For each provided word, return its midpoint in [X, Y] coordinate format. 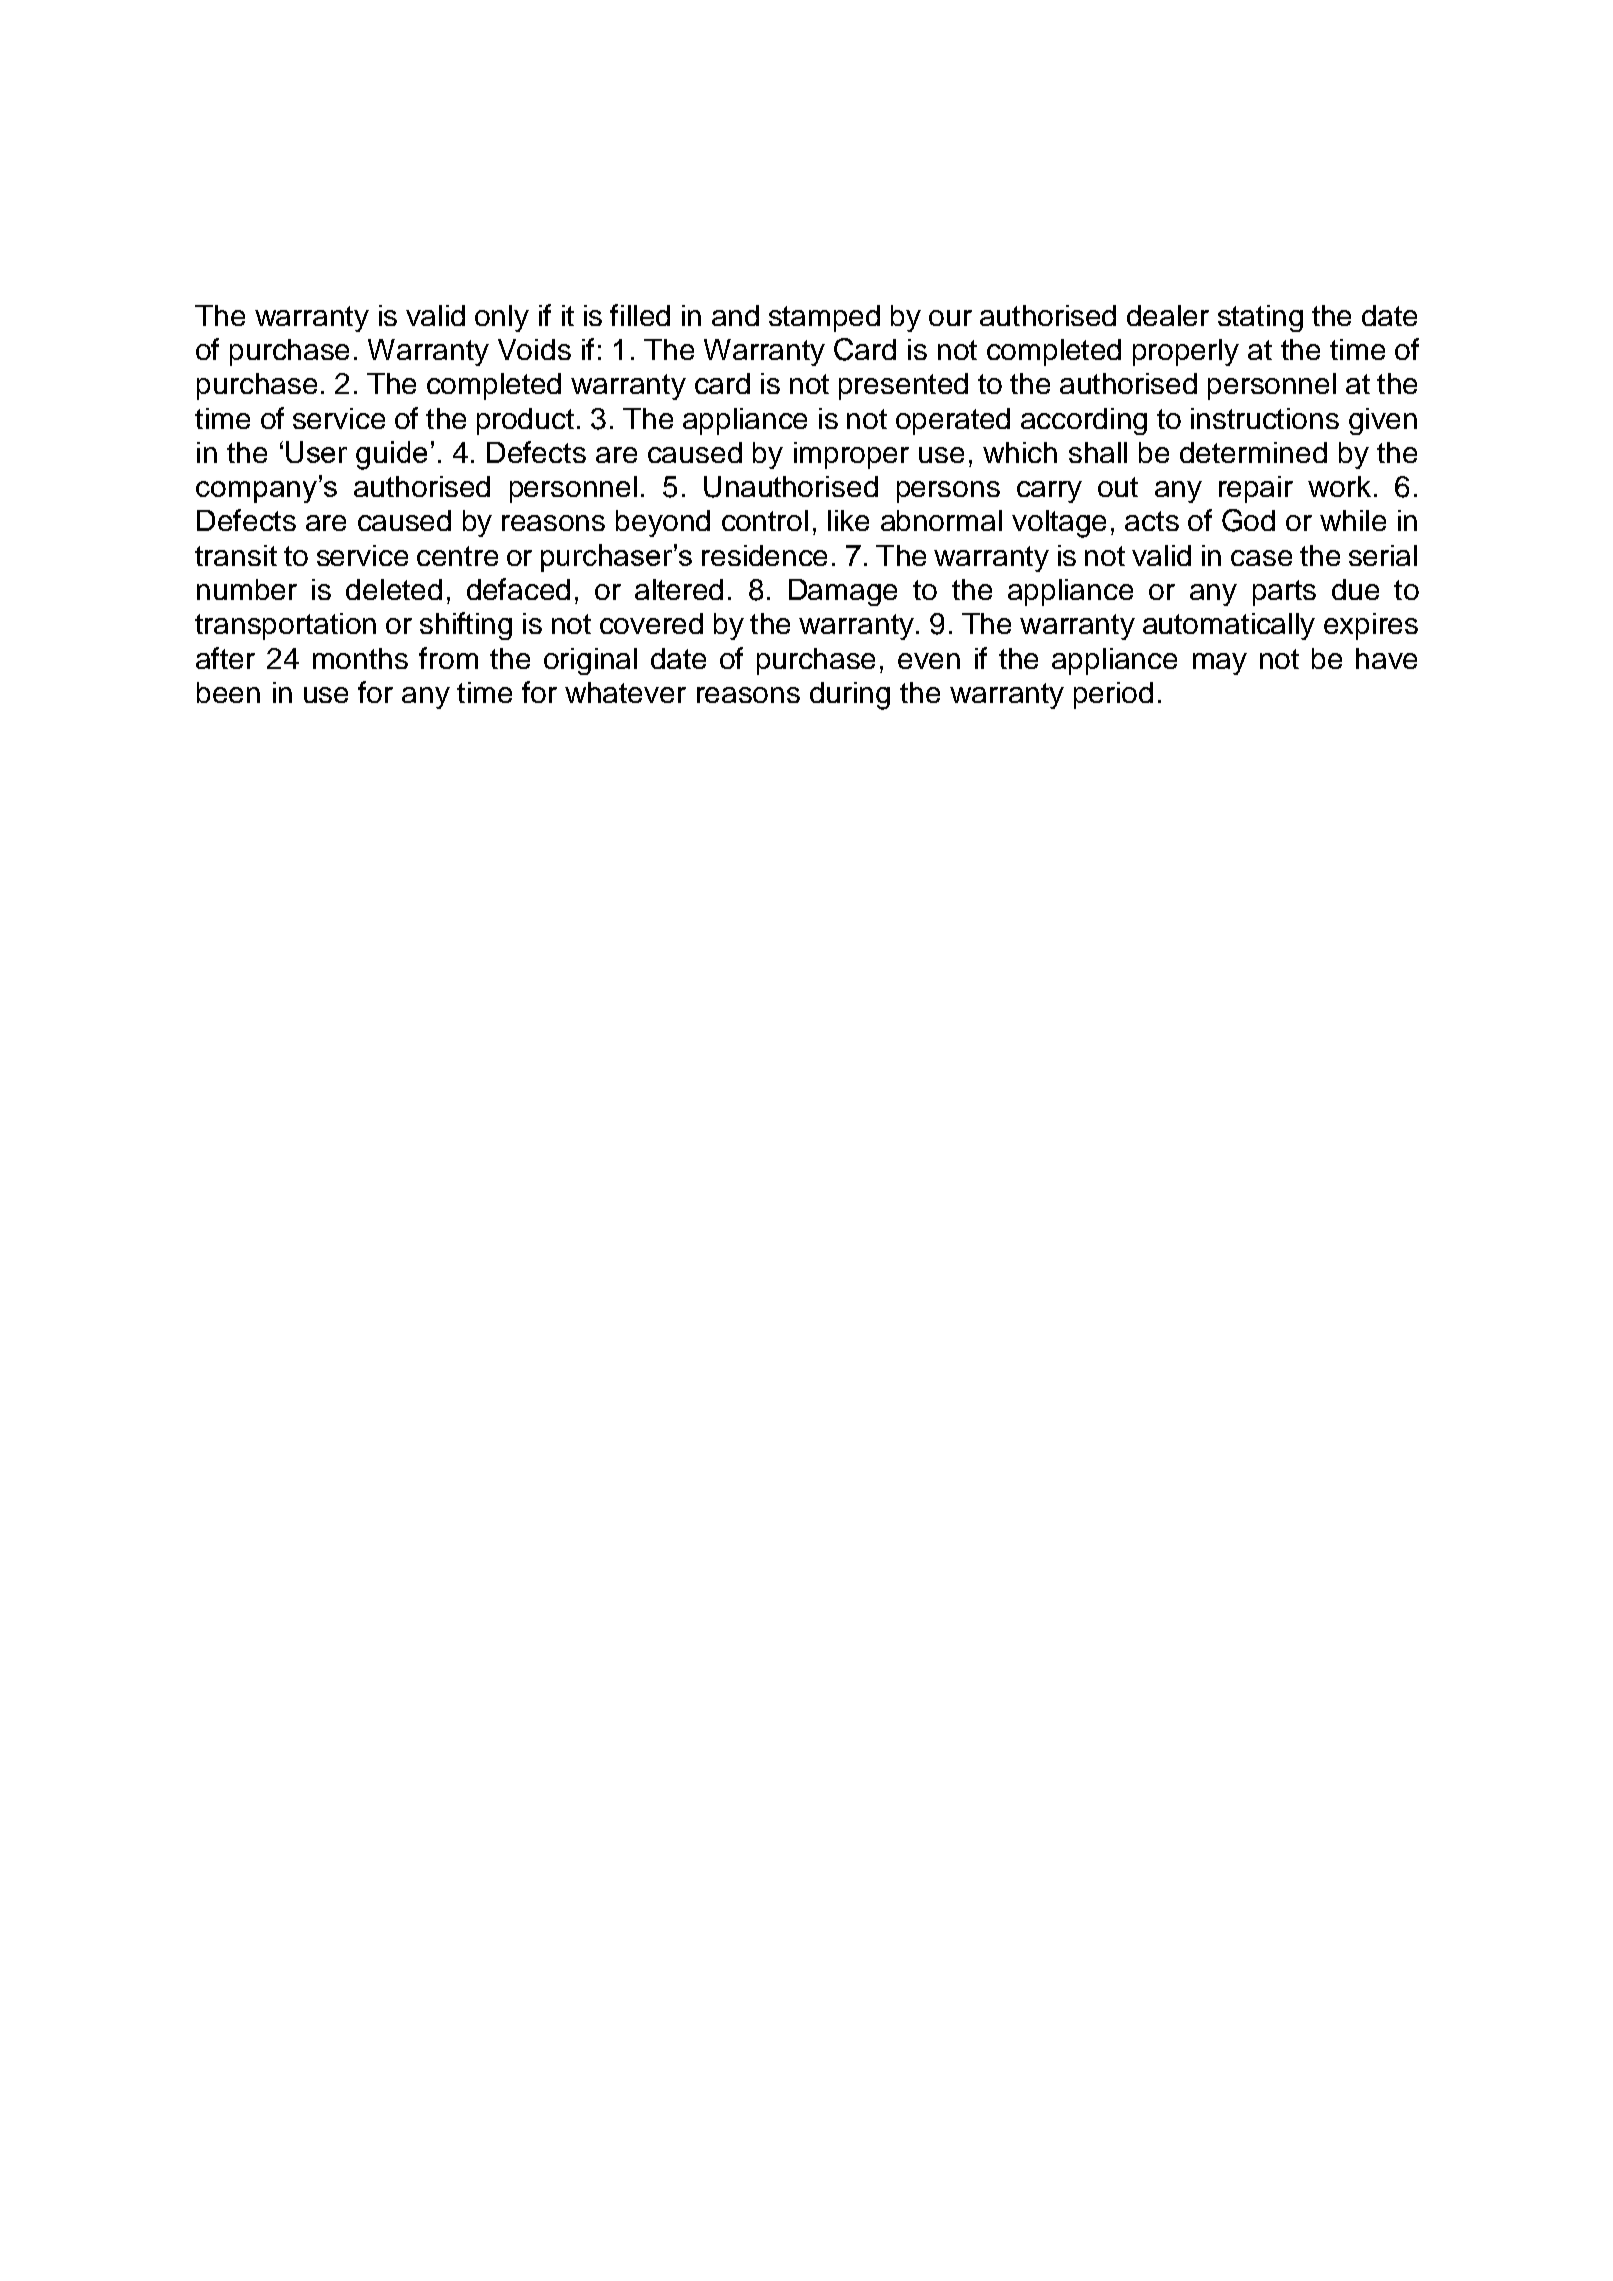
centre [457, 556]
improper [851, 455]
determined [1253, 452]
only [502, 318]
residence [764, 555]
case [1261, 558]
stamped [824, 318]
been [228, 692]
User [316, 452]
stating [1260, 318]
